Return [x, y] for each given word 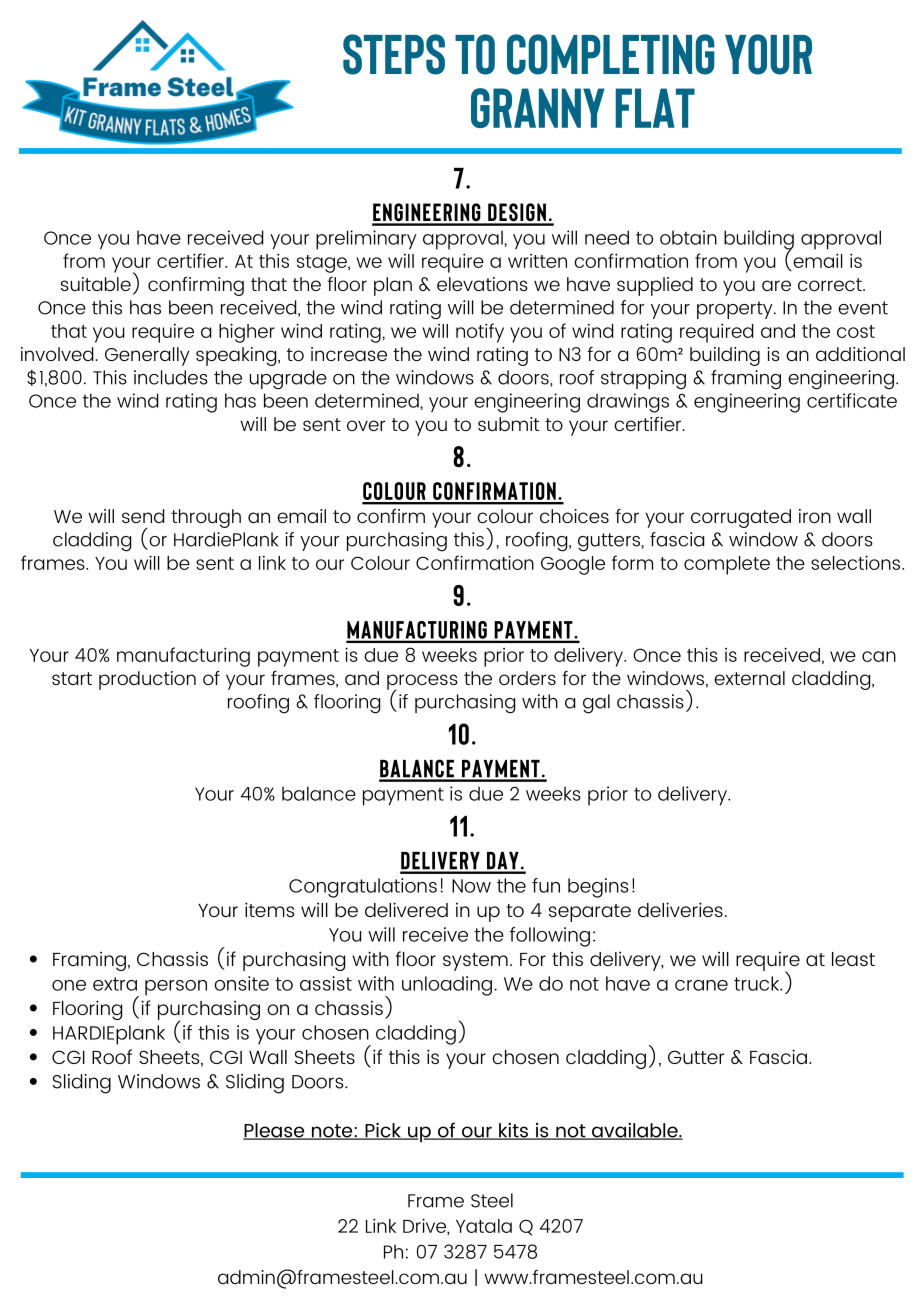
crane [701, 985]
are [776, 285]
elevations [482, 284]
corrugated [741, 518]
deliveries [680, 909]
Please [275, 1131]
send [143, 516]
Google [573, 565]
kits [513, 1131]
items [269, 909]
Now [471, 886]
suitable [96, 284]
